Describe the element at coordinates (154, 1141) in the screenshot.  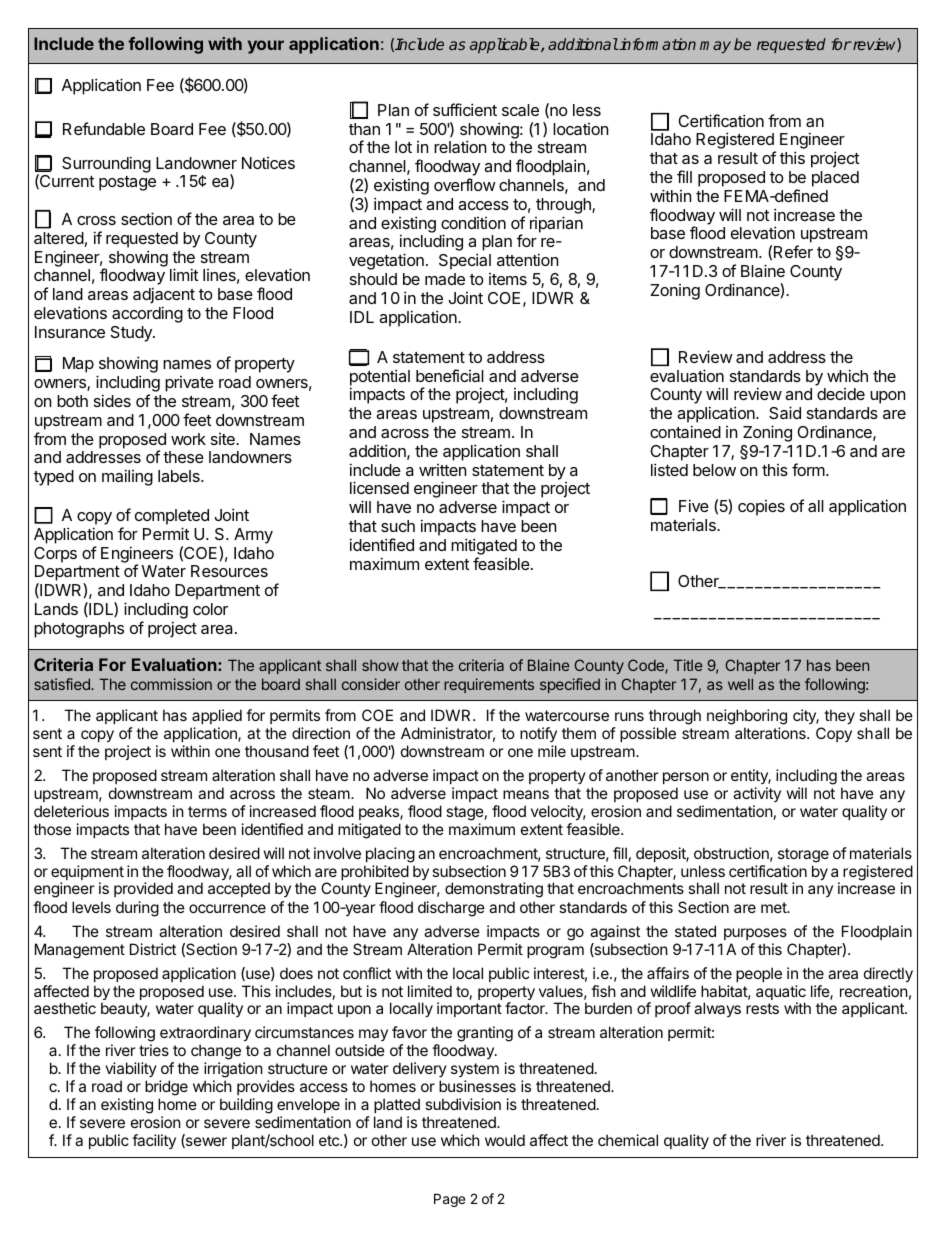
I see `facility` at that location.
